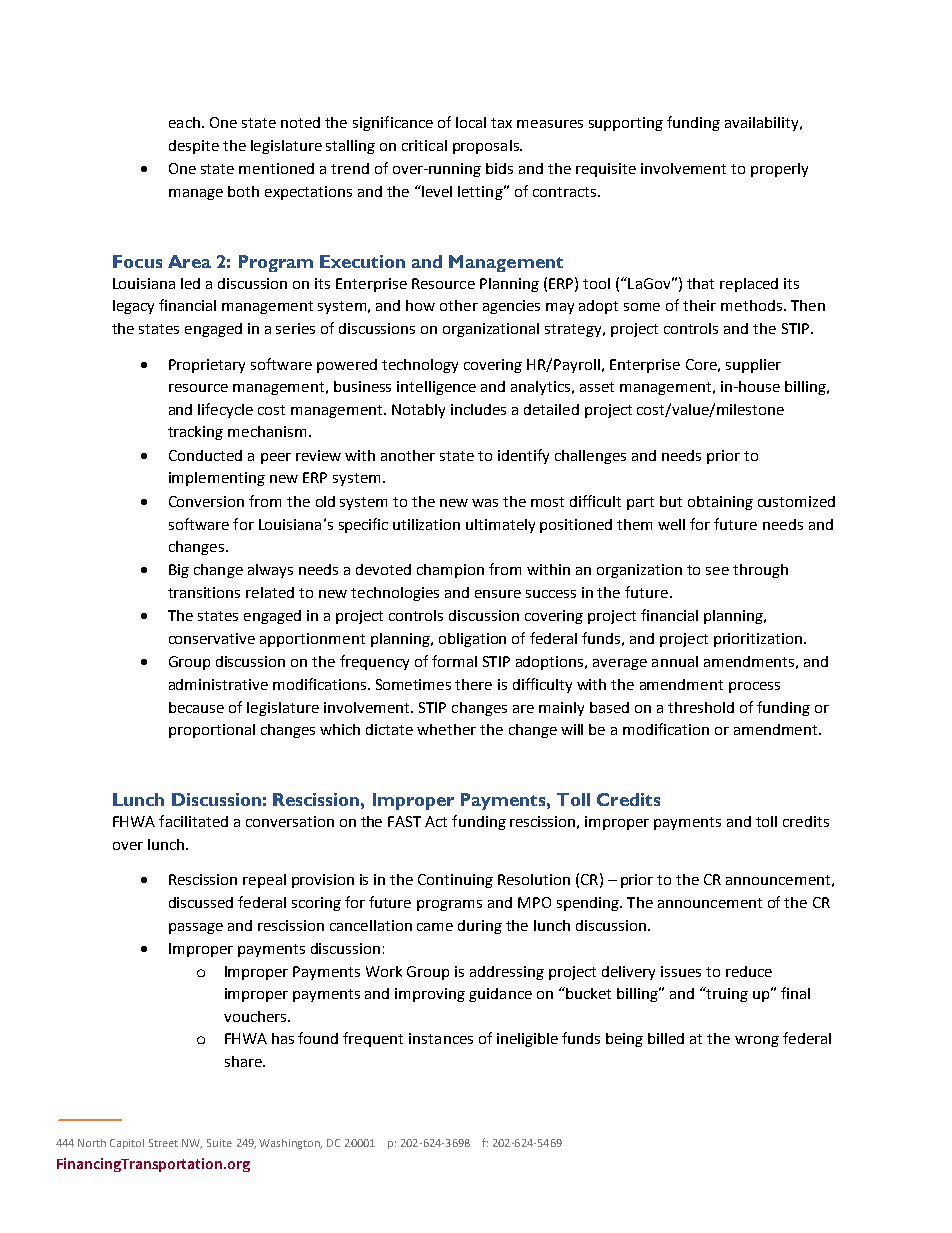 The width and height of the image is (952, 1233). Describe the element at coordinates (193, 821) in the image. I see `facilitated` at that location.
